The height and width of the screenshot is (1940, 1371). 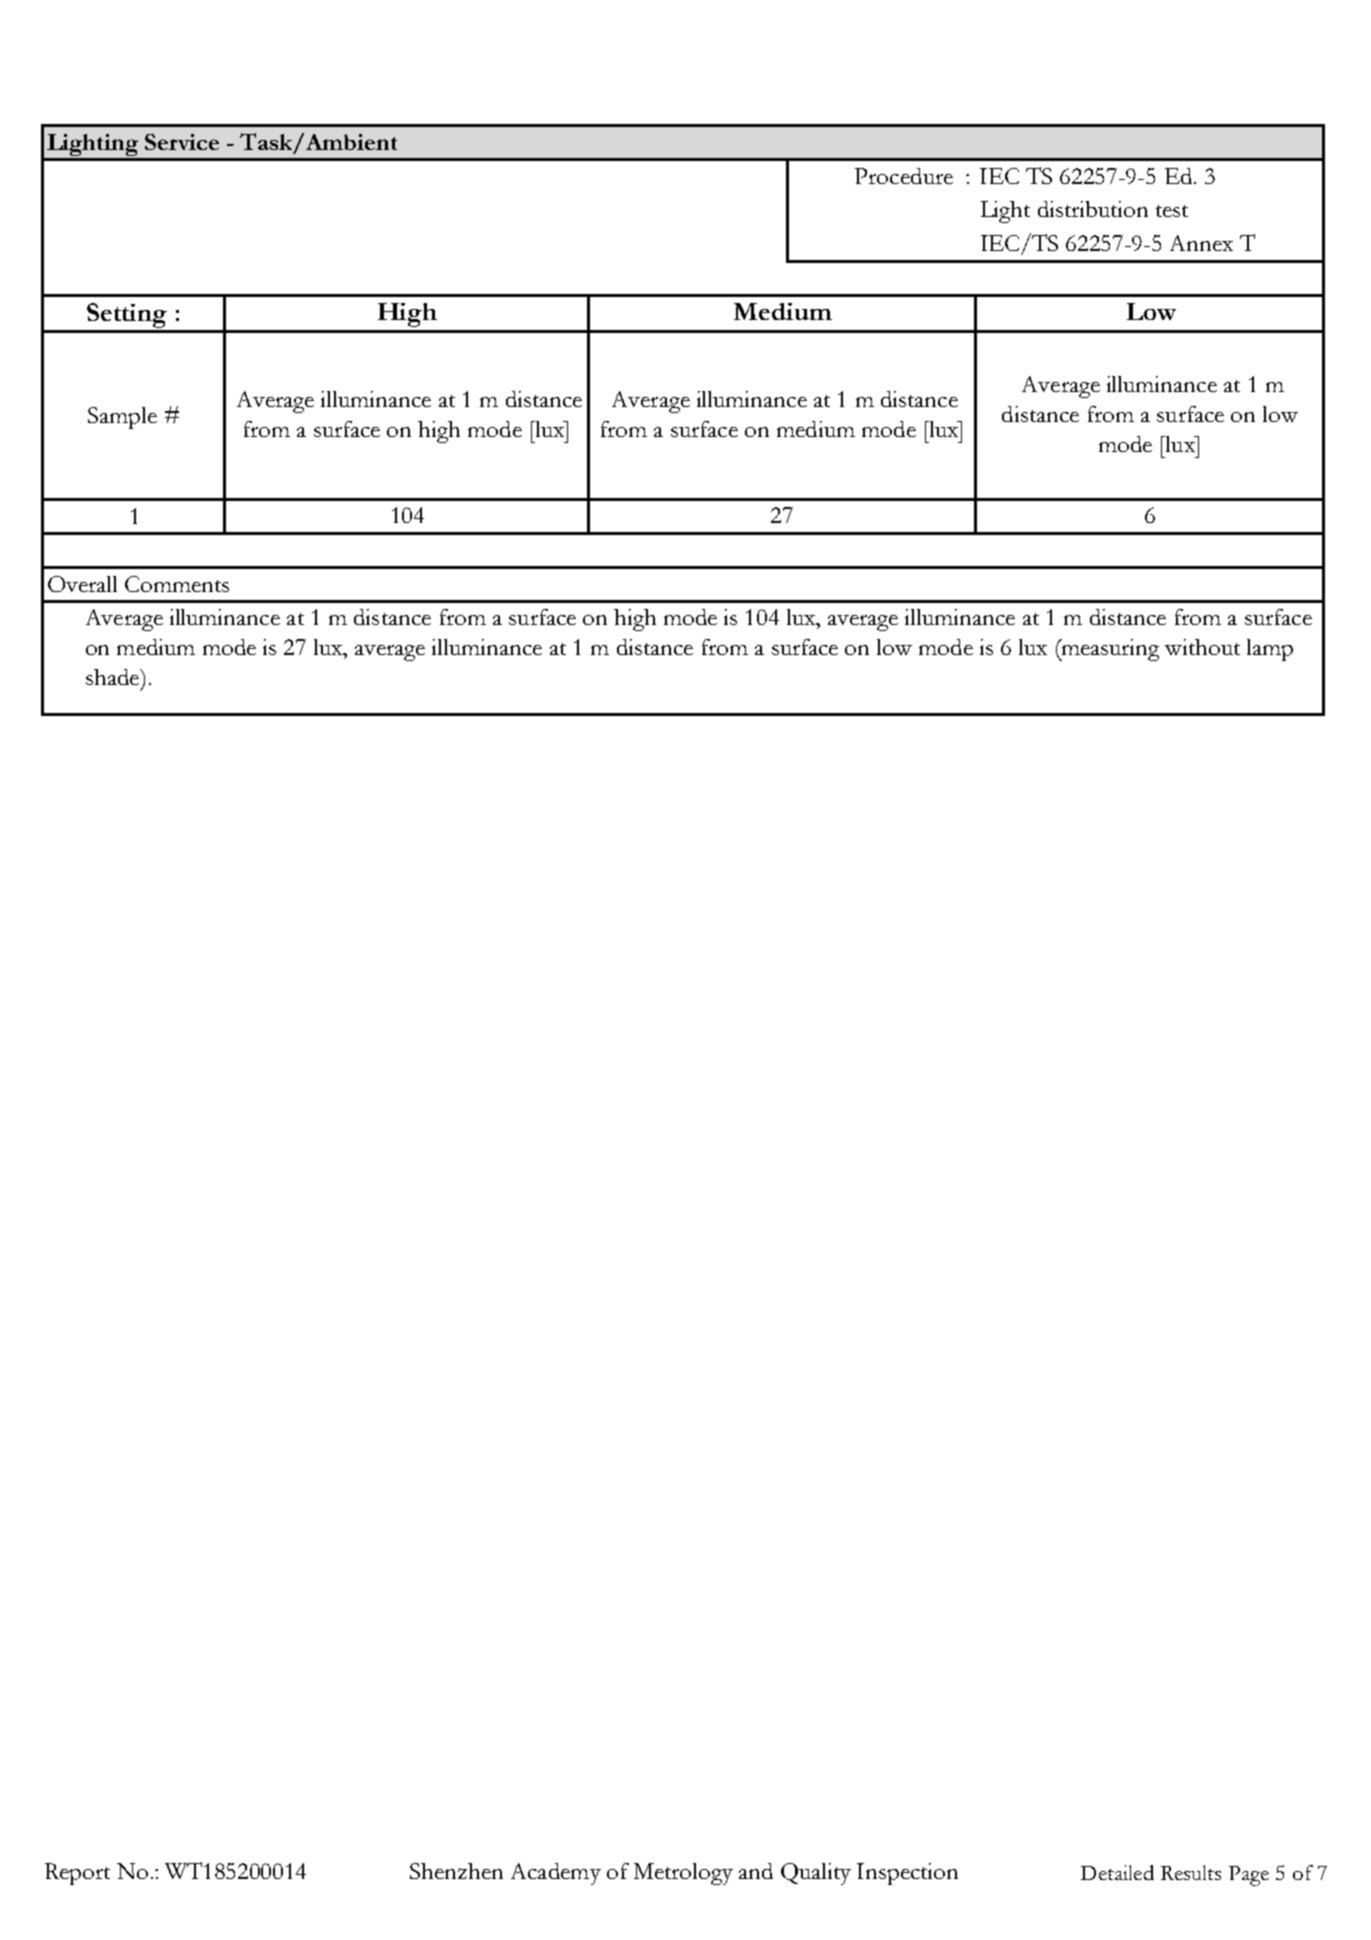 I want to click on Metrology, so click(x=683, y=1874).
